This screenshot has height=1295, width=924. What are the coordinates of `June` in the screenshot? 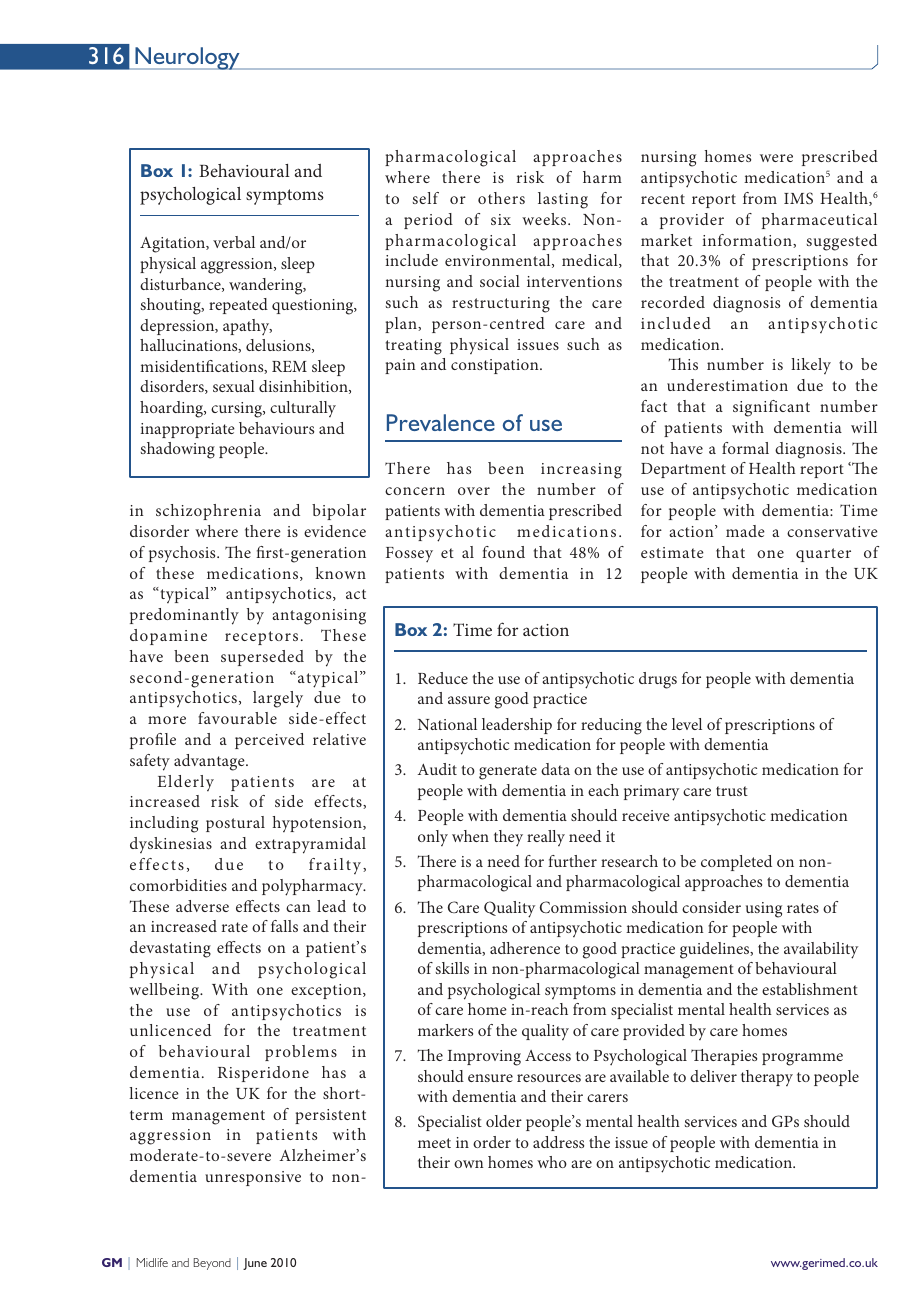 It's located at (255, 1264).
